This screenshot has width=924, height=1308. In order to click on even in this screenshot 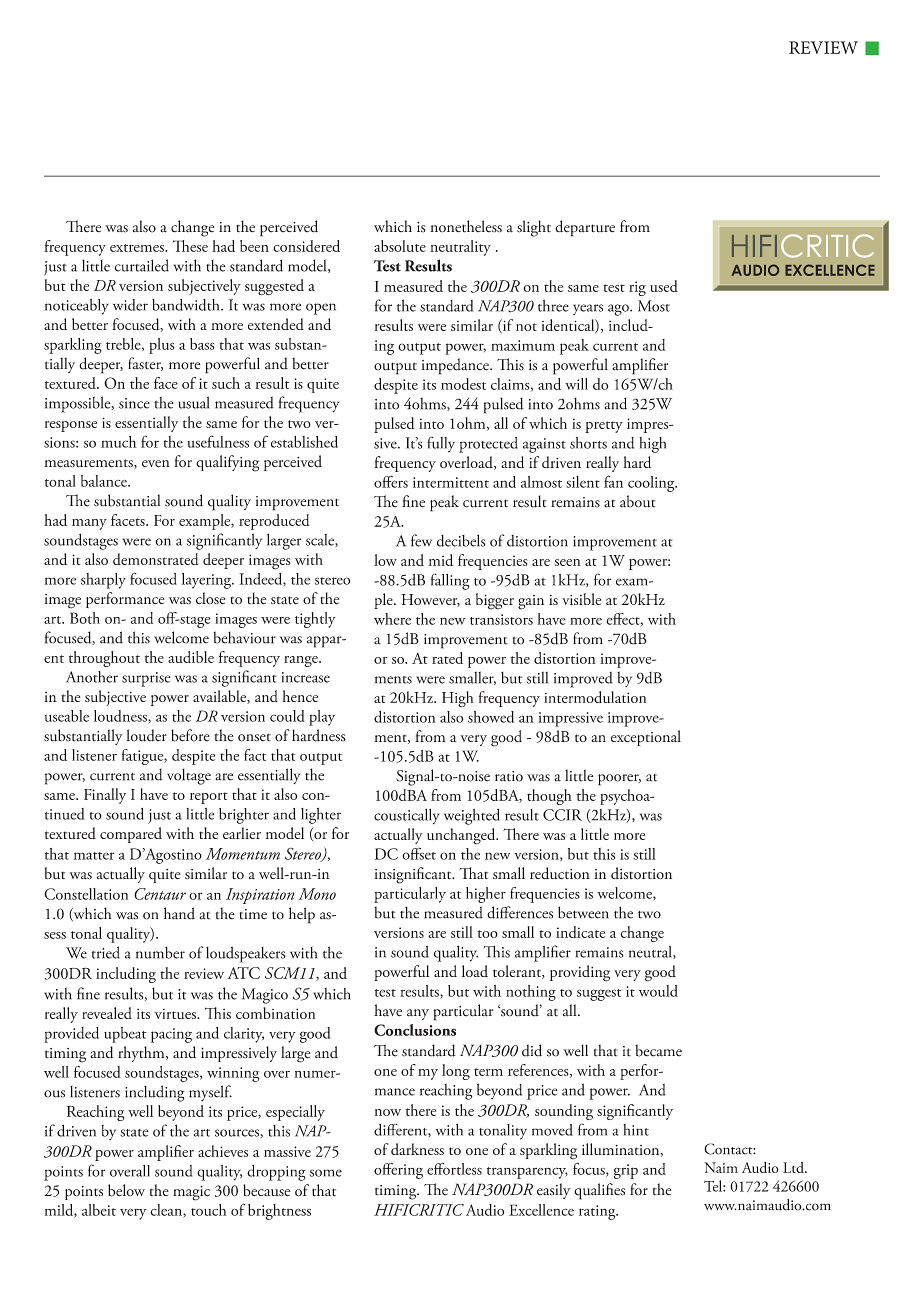, I will do `click(156, 464)`.
